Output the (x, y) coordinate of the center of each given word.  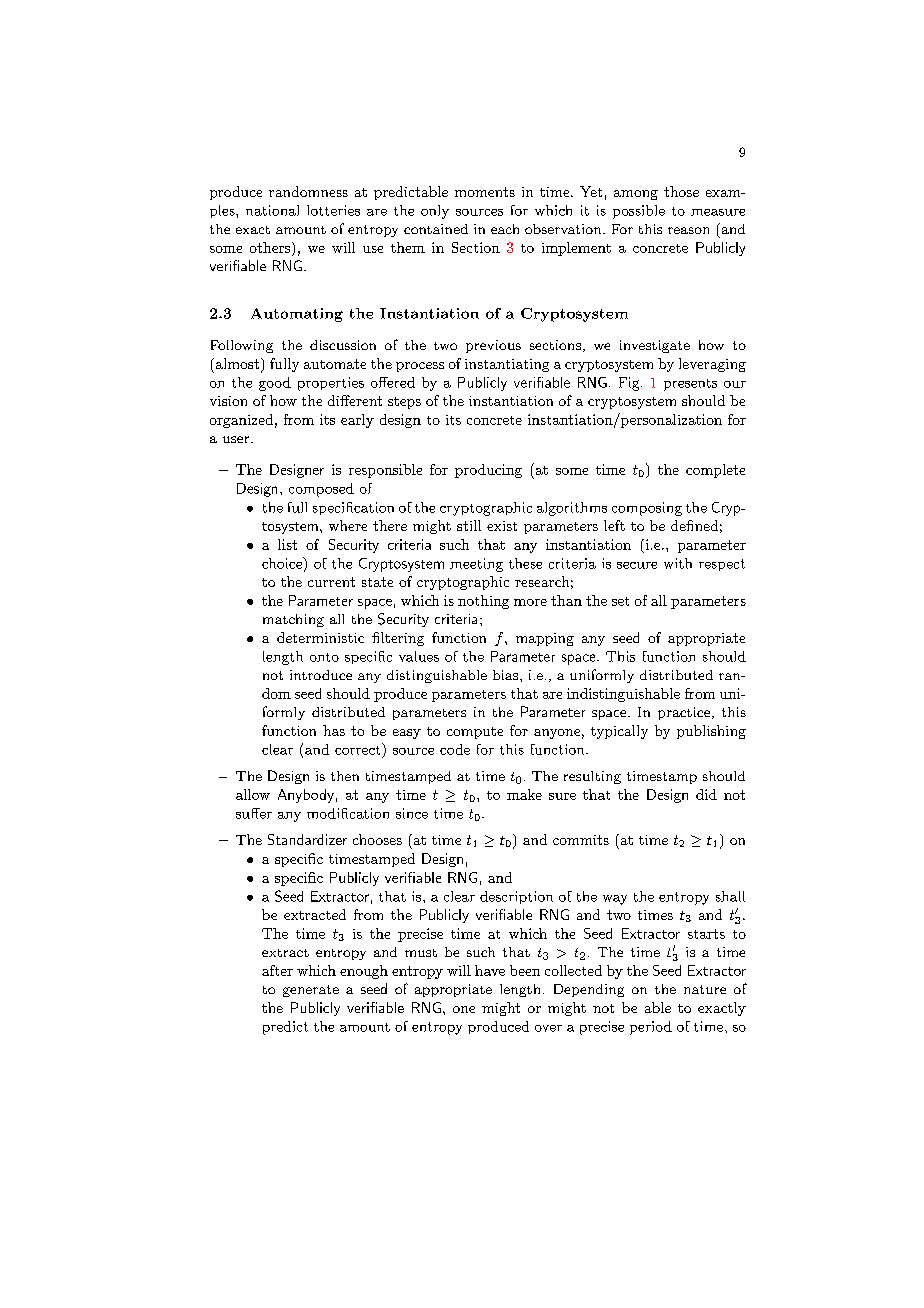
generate (311, 991)
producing (488, 471)
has (334, 730)
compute (475, 733)
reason (688, 230)
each (505, 229)
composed (321, 490)
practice (685, 713)
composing (647, 509)
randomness (308, 191)
